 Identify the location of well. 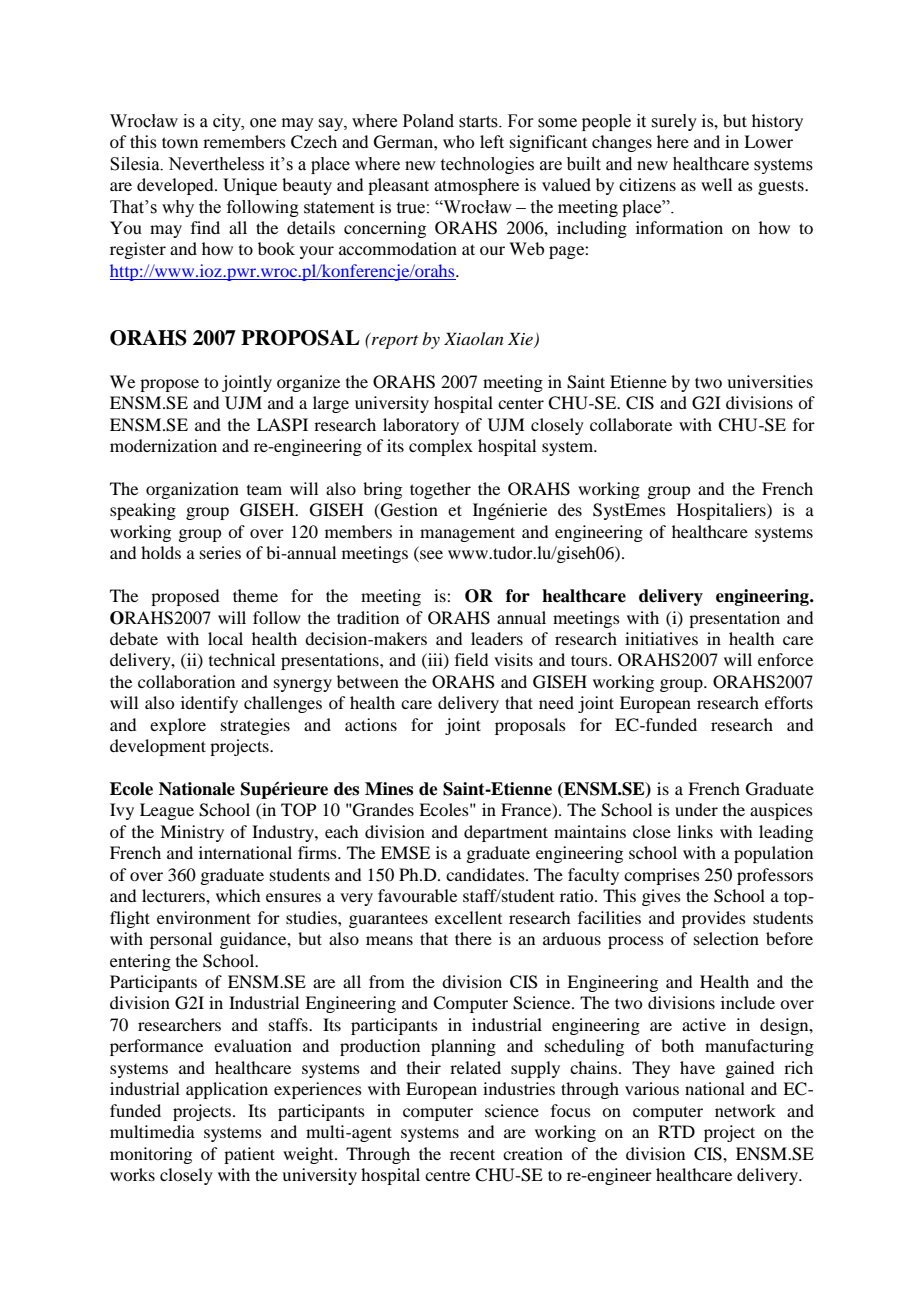
(716, 184).
